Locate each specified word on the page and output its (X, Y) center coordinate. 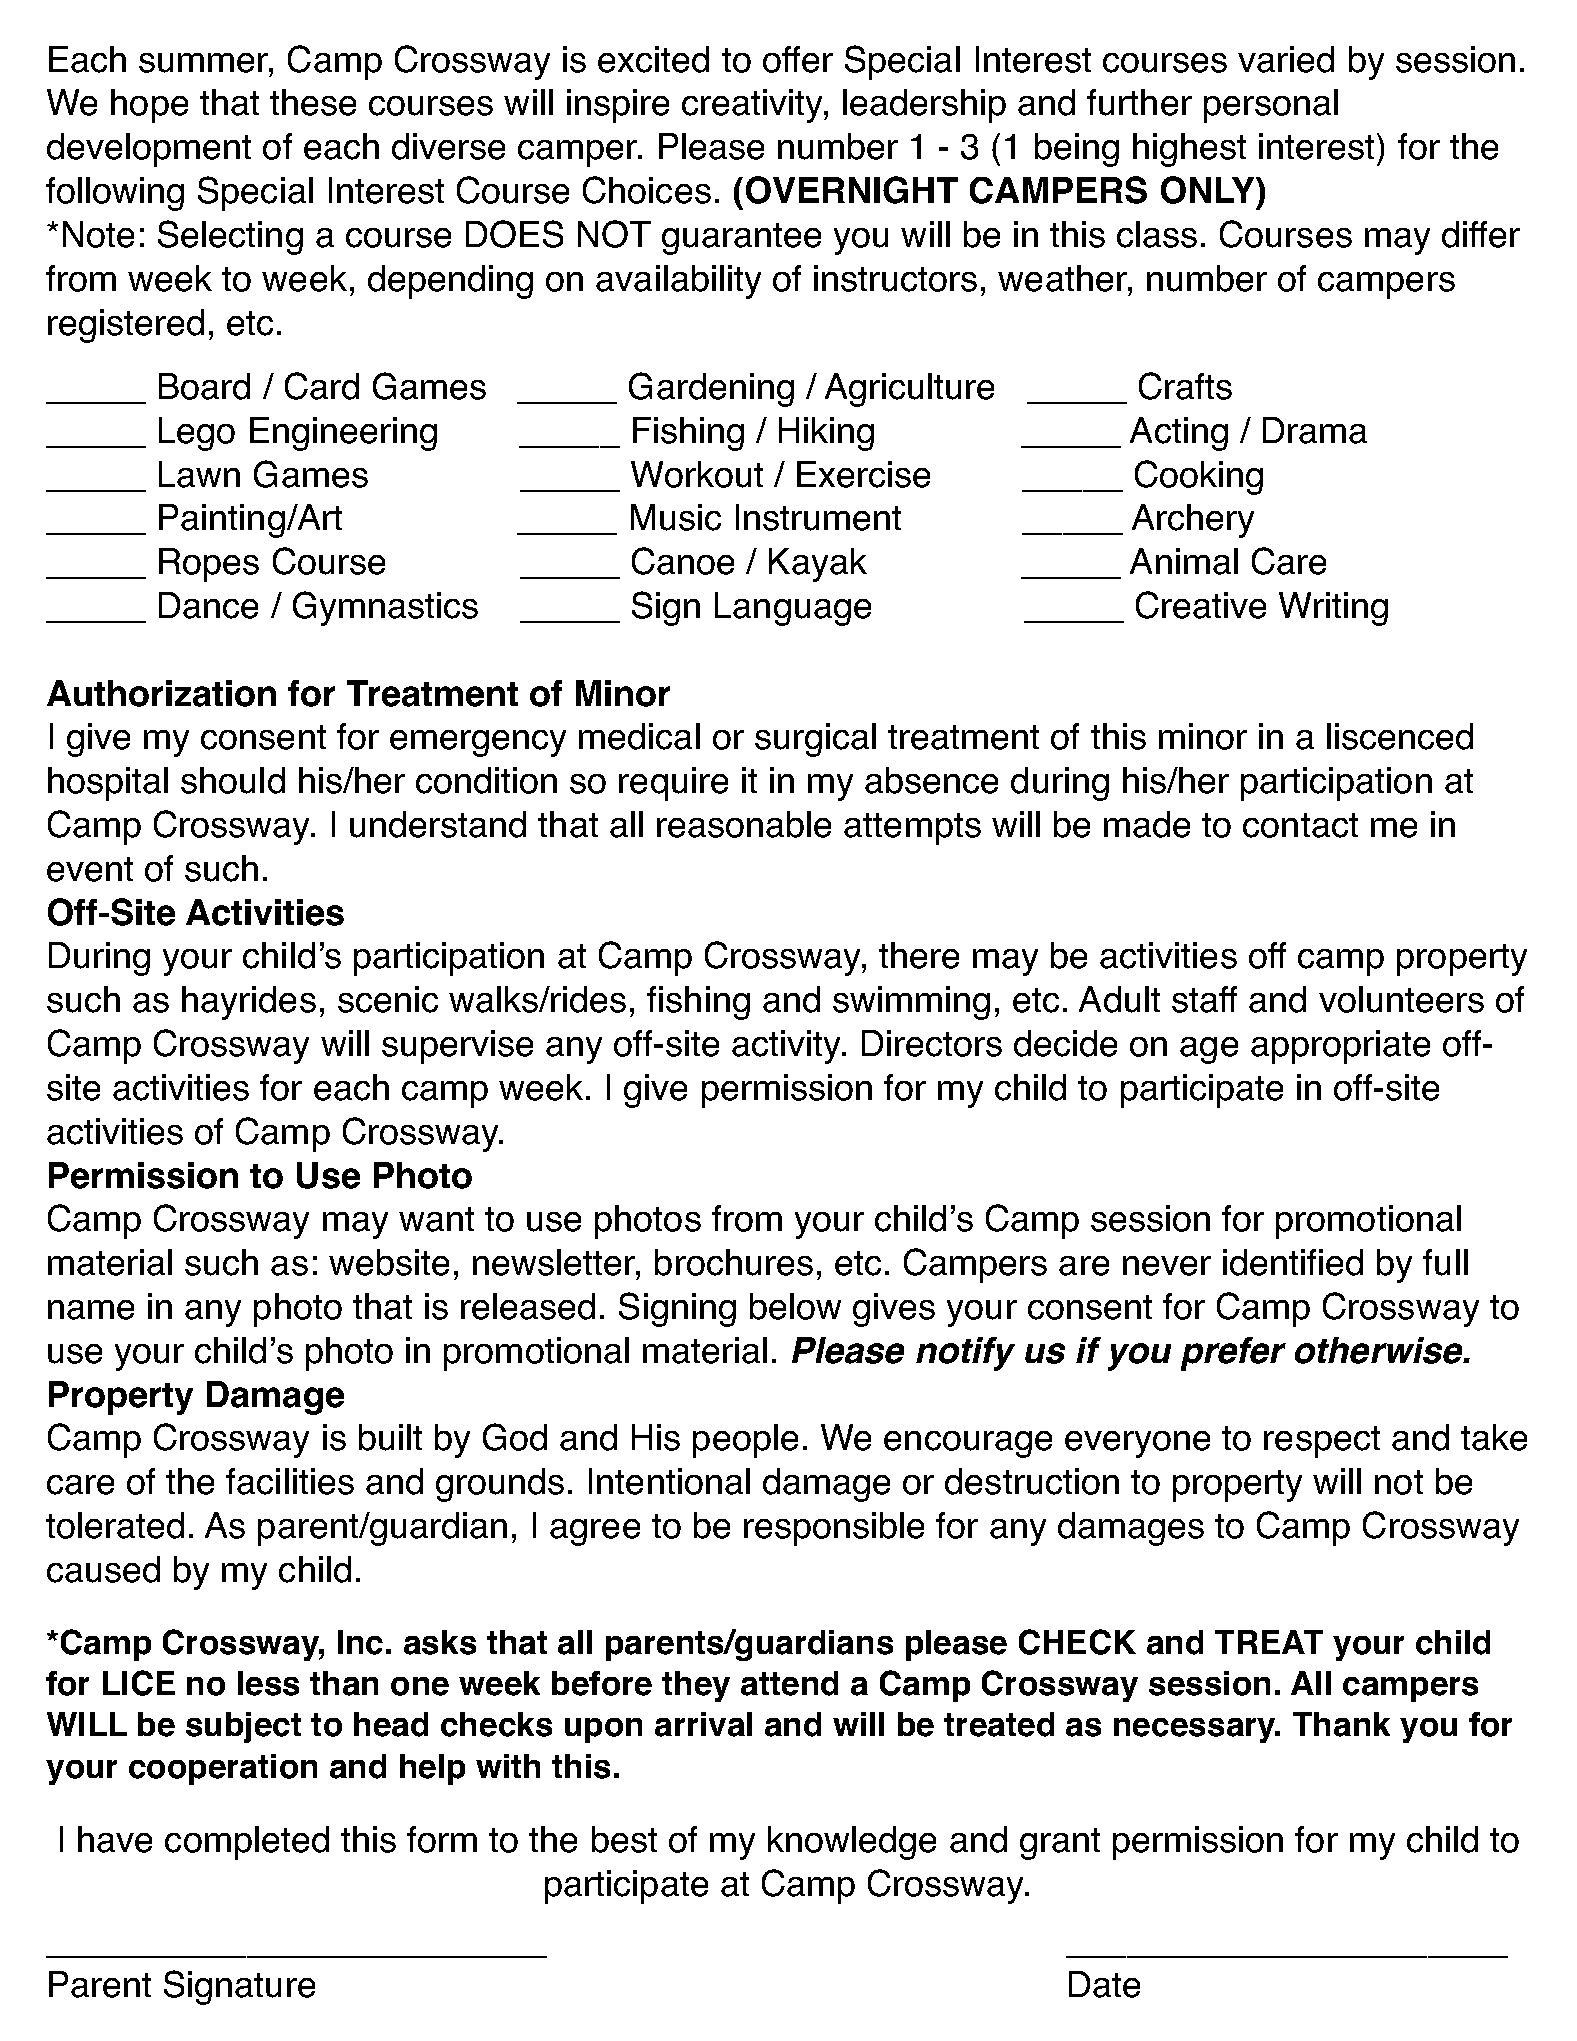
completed (247, 1843)
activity (788, 1047)
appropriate (1340, 1047)
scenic (388, 999)
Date (1104, 1984)
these (313, 102)
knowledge (852, 1843)
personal (1271, 106)
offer (798, 59)
